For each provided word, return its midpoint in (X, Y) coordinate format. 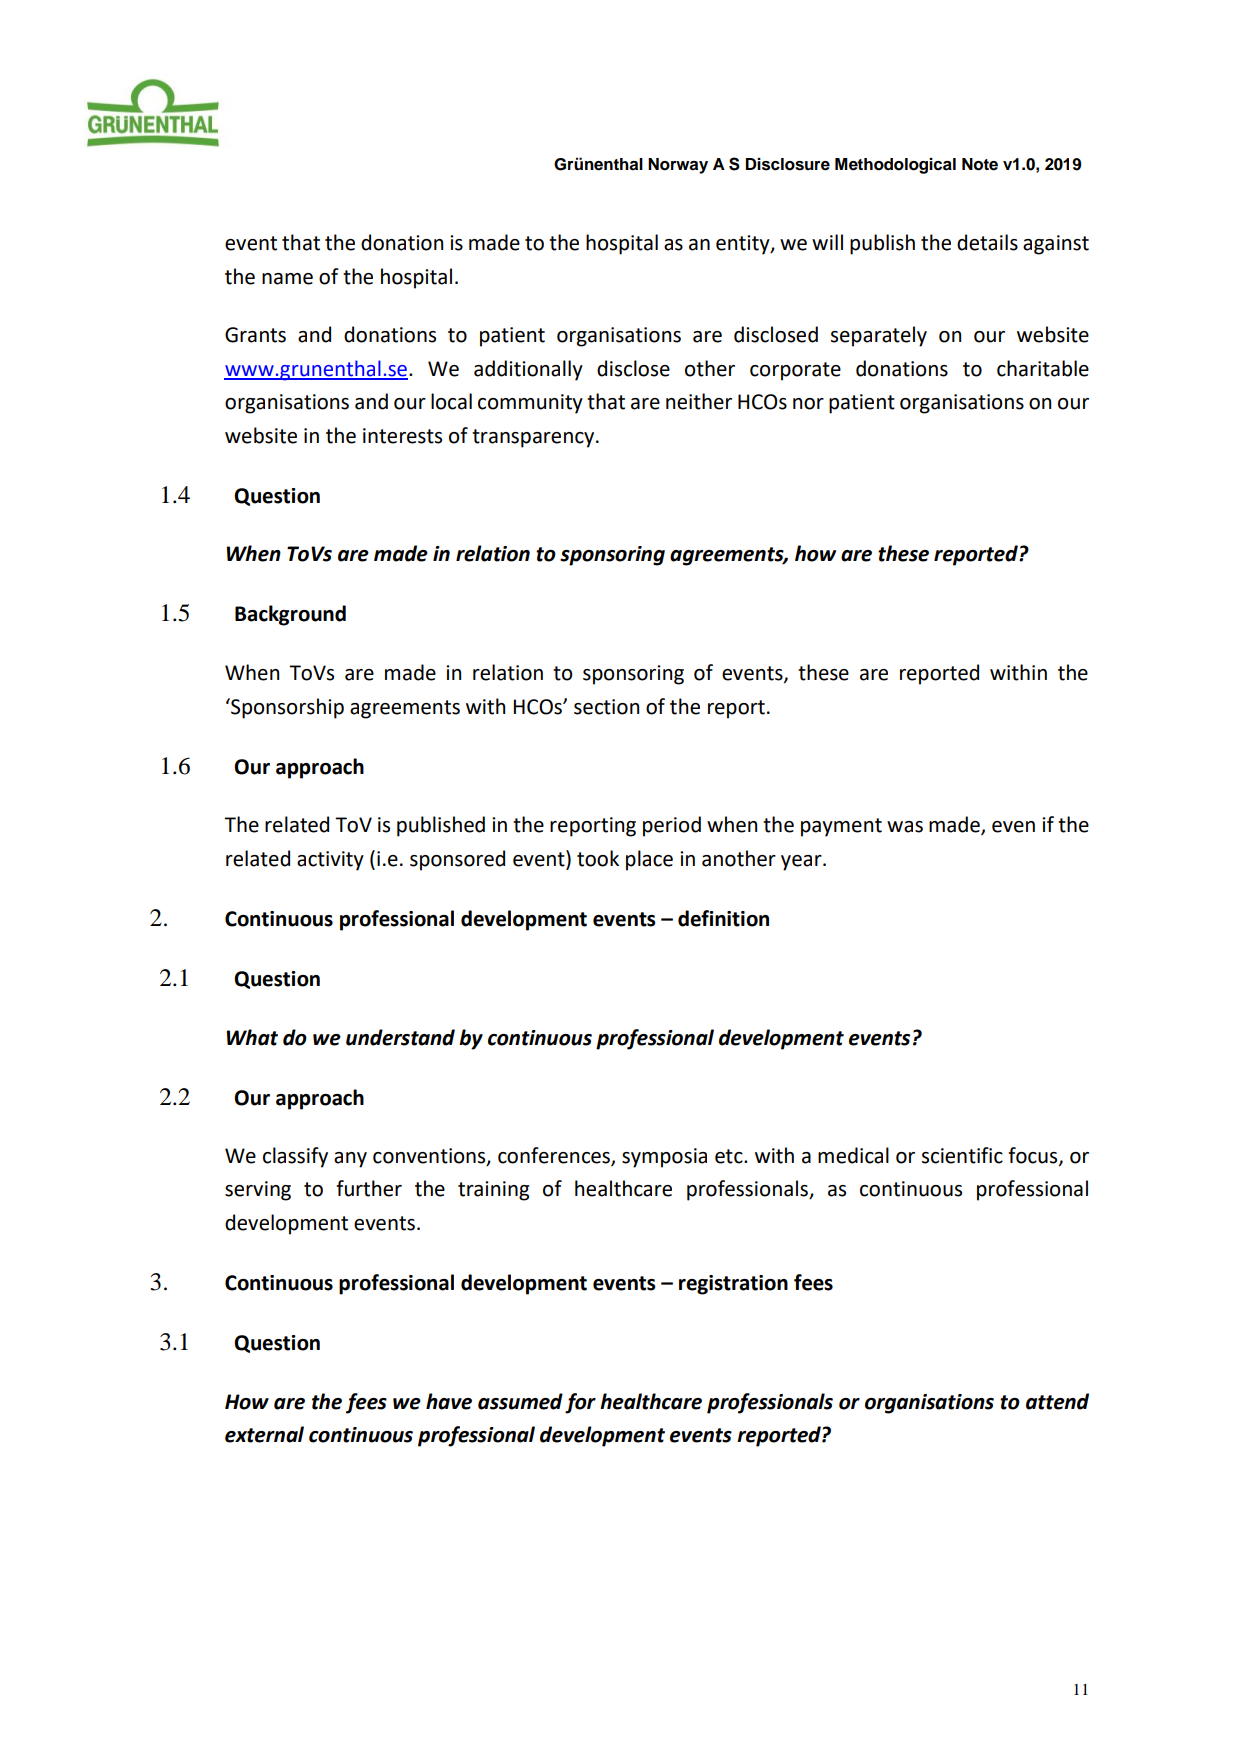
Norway (678, 166)
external (264, 1434)
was (905, 827)
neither (699, 401)
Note (980, 164)
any (350, 1160)
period (672, 826)
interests (402, 436)
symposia (664, 1158)
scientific (962, 1155)
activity (330, 861)
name (287, 279)
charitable (1043, 368)
